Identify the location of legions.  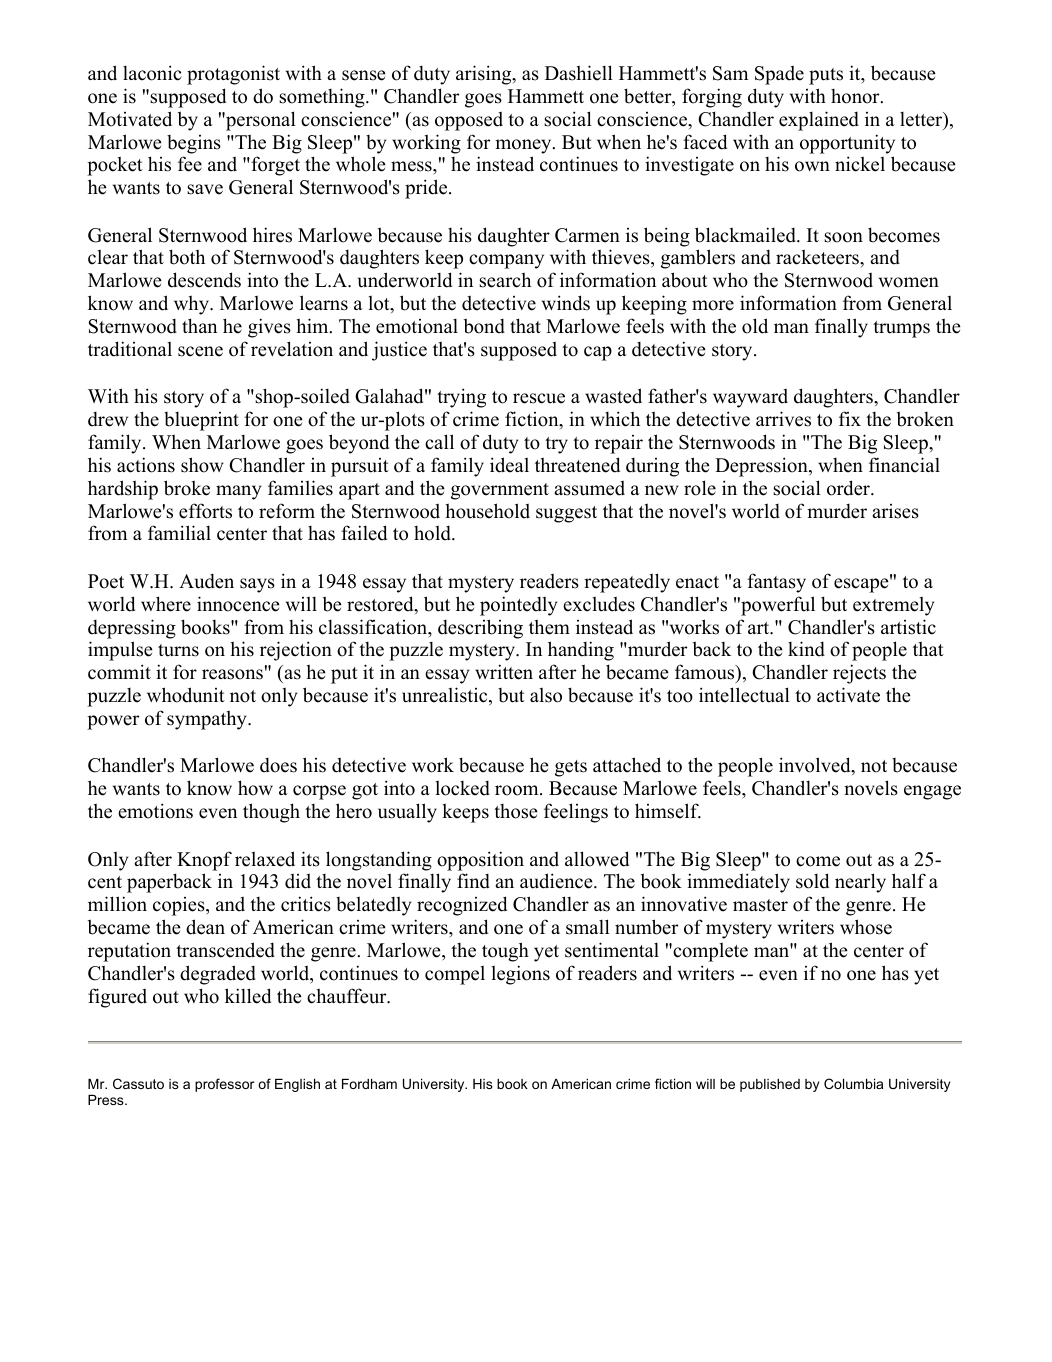
(520, 975).
